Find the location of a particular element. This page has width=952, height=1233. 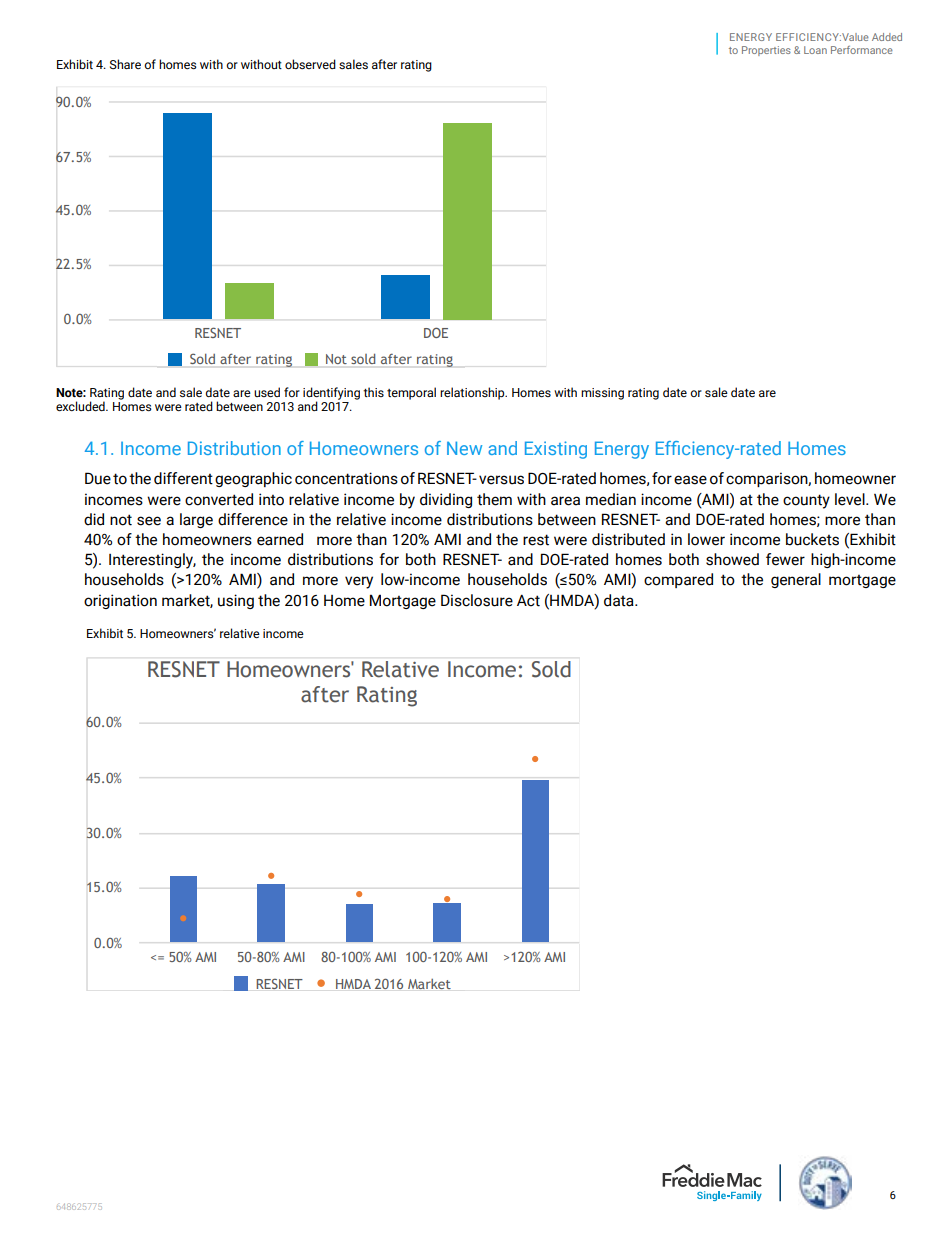

missing is located at coordinates (602, 394).
